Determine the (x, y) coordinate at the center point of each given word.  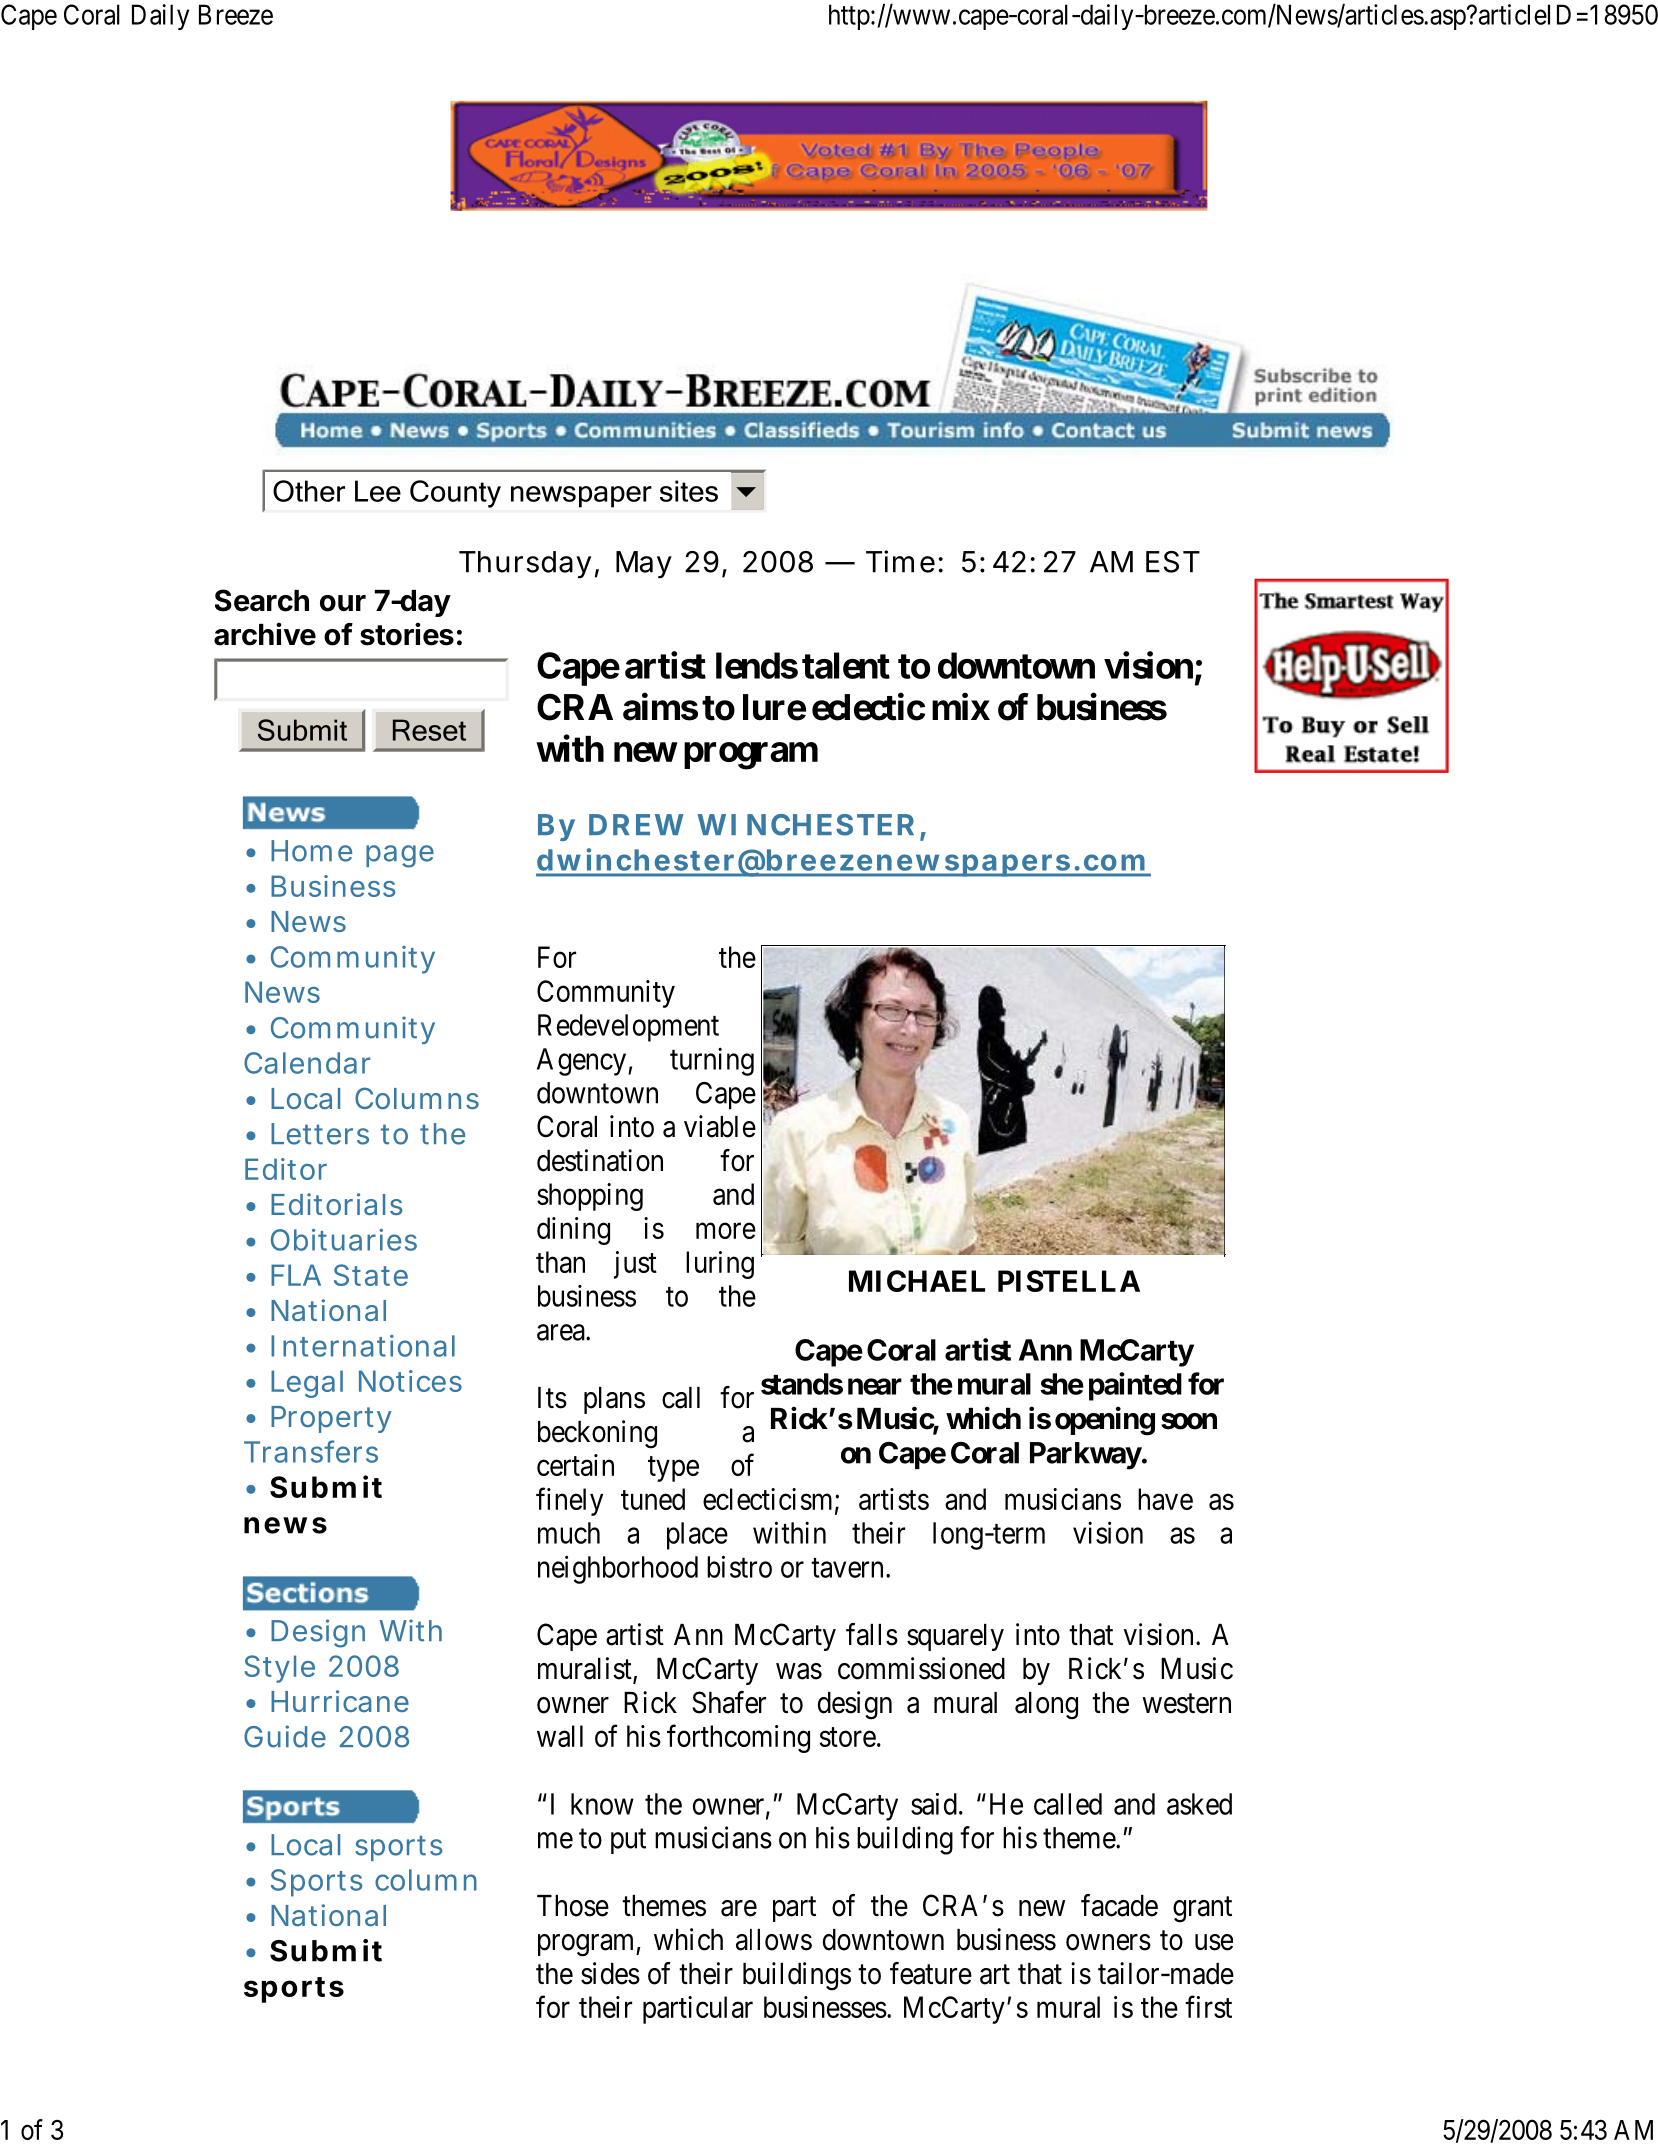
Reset (429, 730)
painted (1135, 1386)
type (673, 1469)
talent (846, 665)
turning (712, 1061)
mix (961, 706)
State (371, 1275)
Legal (307, 1384)
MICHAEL (917, 1281)
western (1186, 1704)
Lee (378, 491)
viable (720, 1126)
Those (573, 1906)
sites (689, 491)
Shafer (729, 1702)
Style (279, 1669)
